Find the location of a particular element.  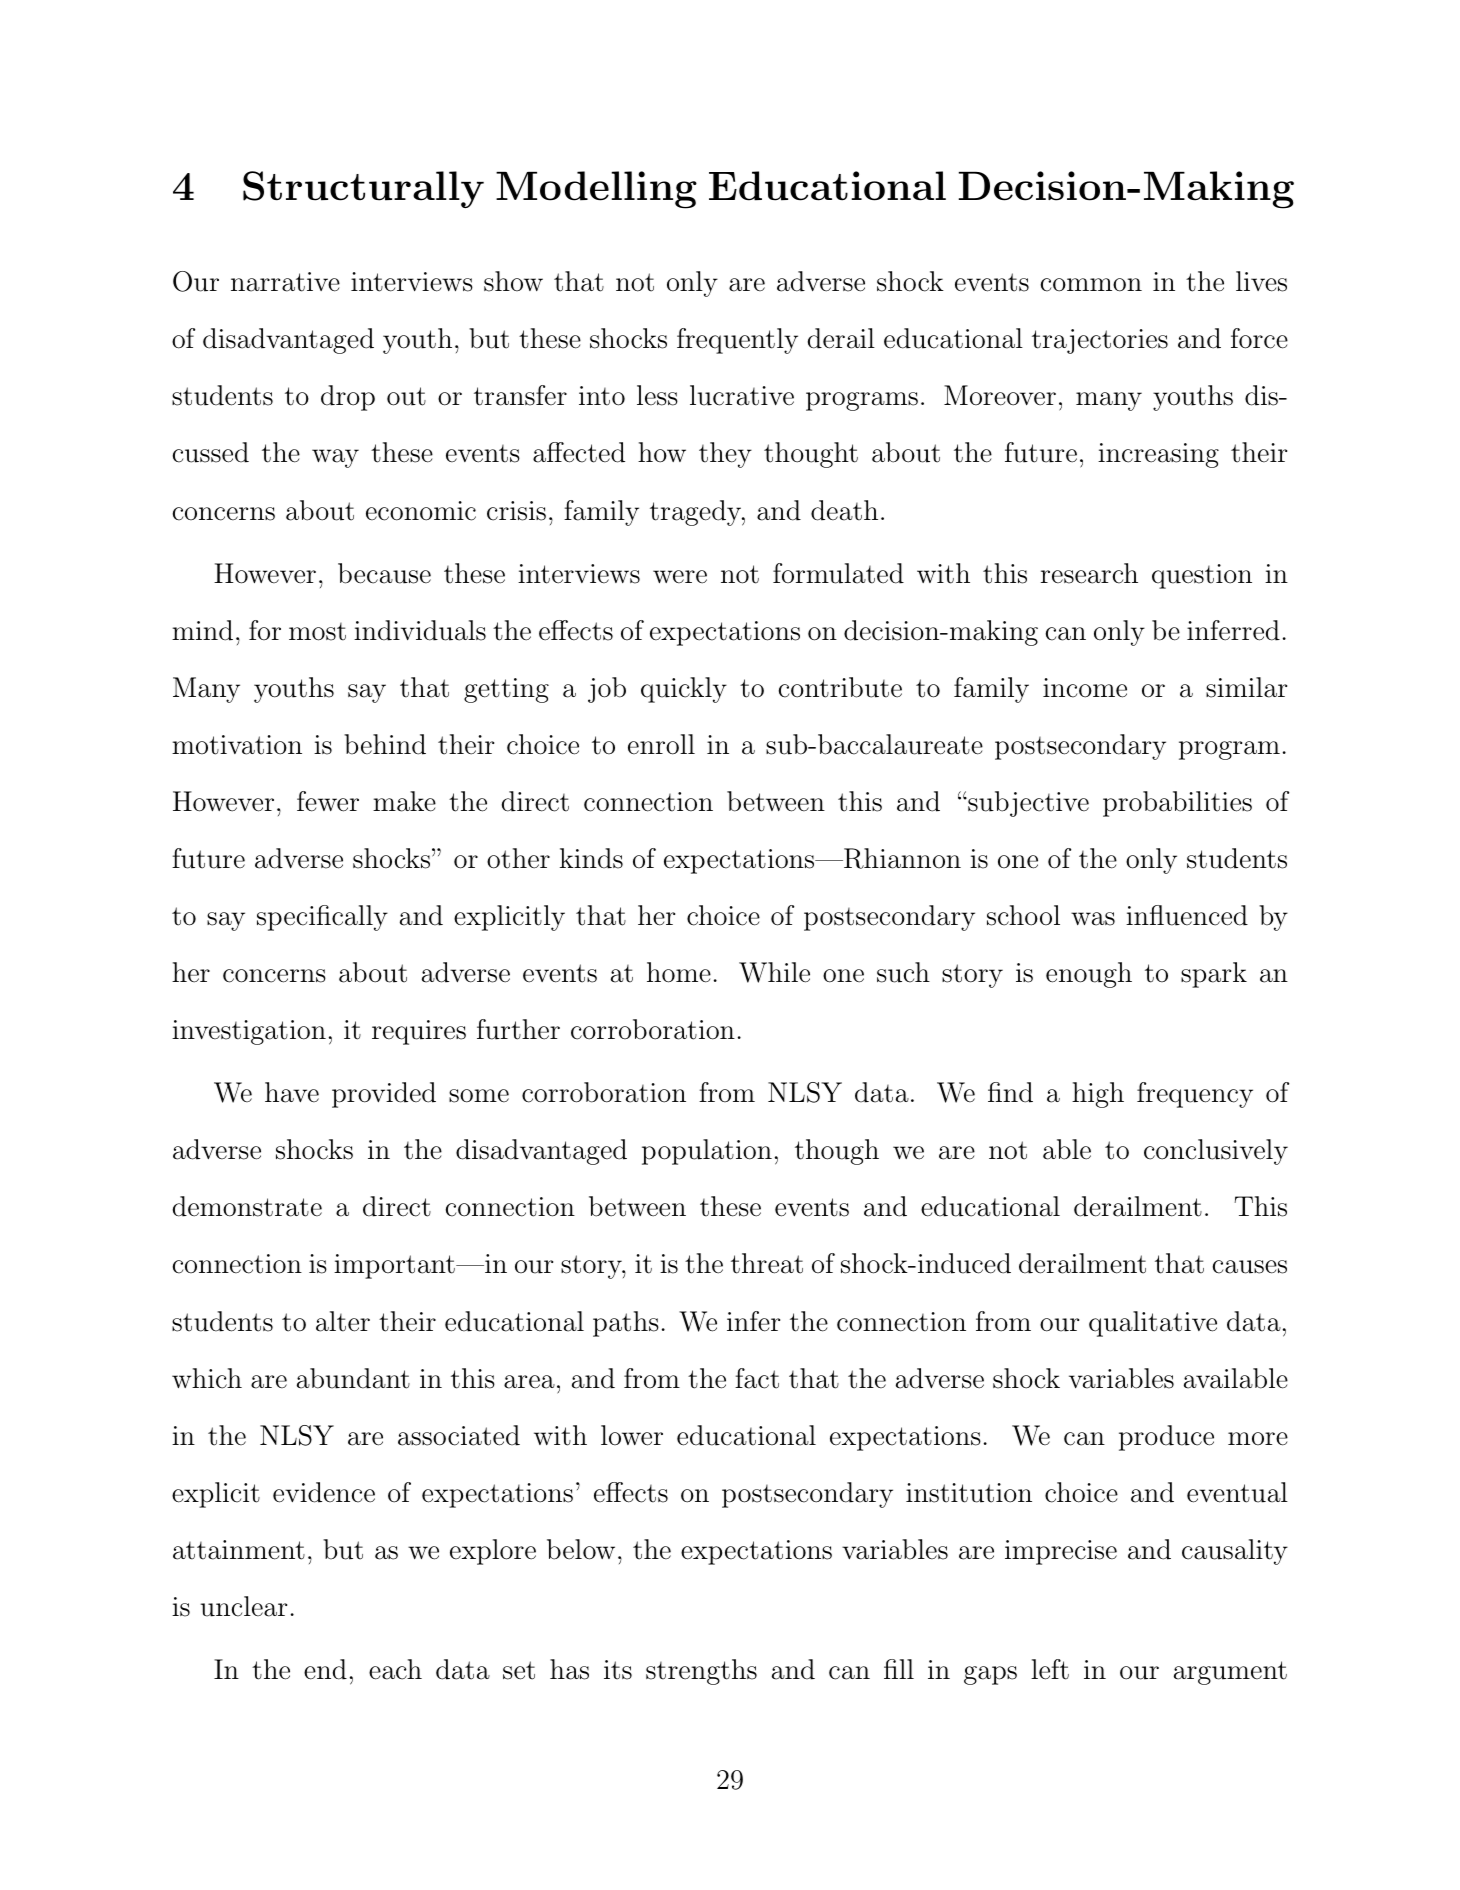

strengths is located at coordinates (701, 1672).
